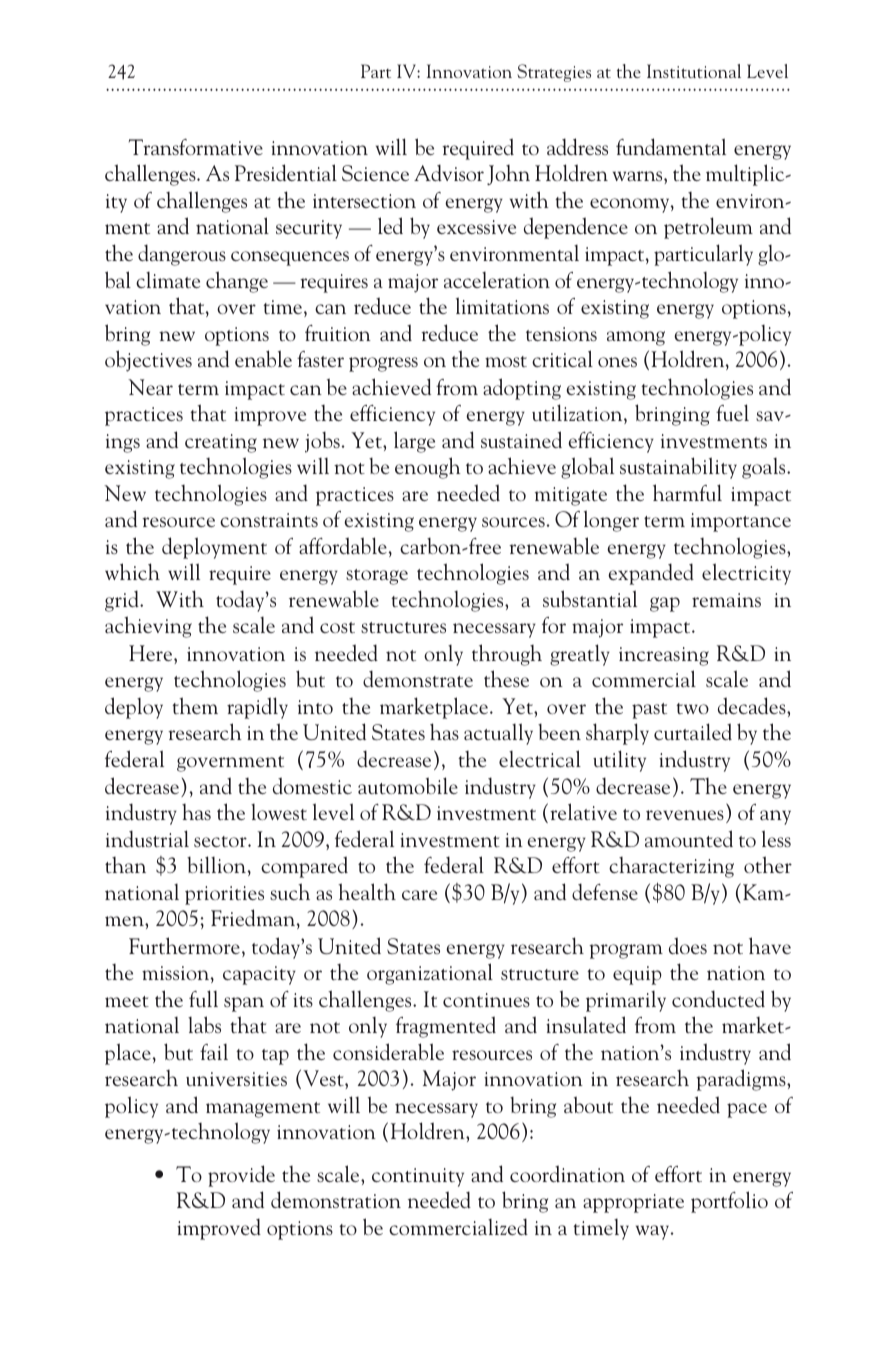 The image size is (896, 1356). What do you see at coordinates (221, 841) in the image?
I see `sector` at bounding box center [221, 841].
